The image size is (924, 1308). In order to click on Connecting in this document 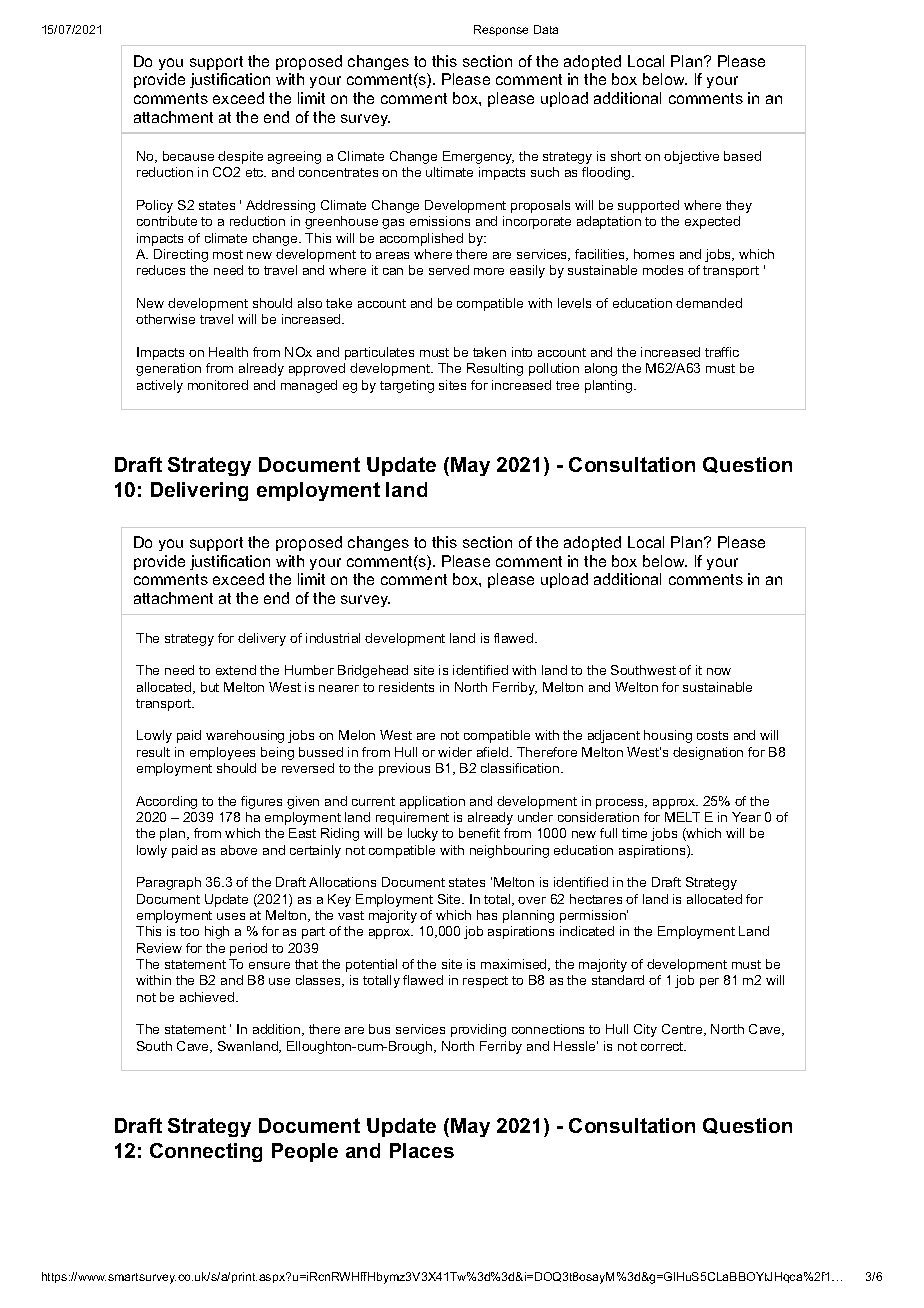, I will do `click(206, 1152)`.
